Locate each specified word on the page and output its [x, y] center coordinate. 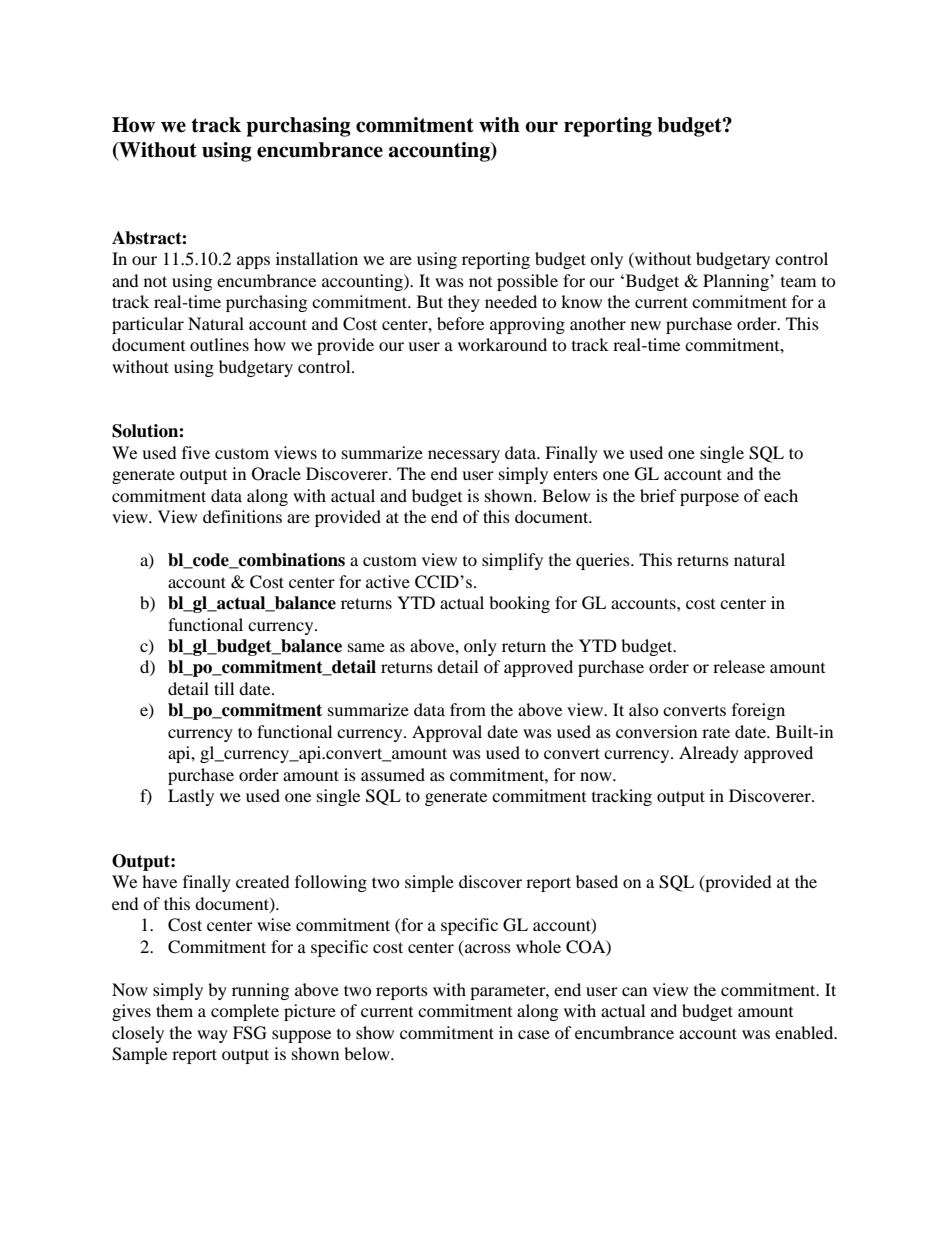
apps [253, 262]
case [534, 1034]
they [464, 303]
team [798, 282]
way [212, 1036]
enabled [805, 1032]
